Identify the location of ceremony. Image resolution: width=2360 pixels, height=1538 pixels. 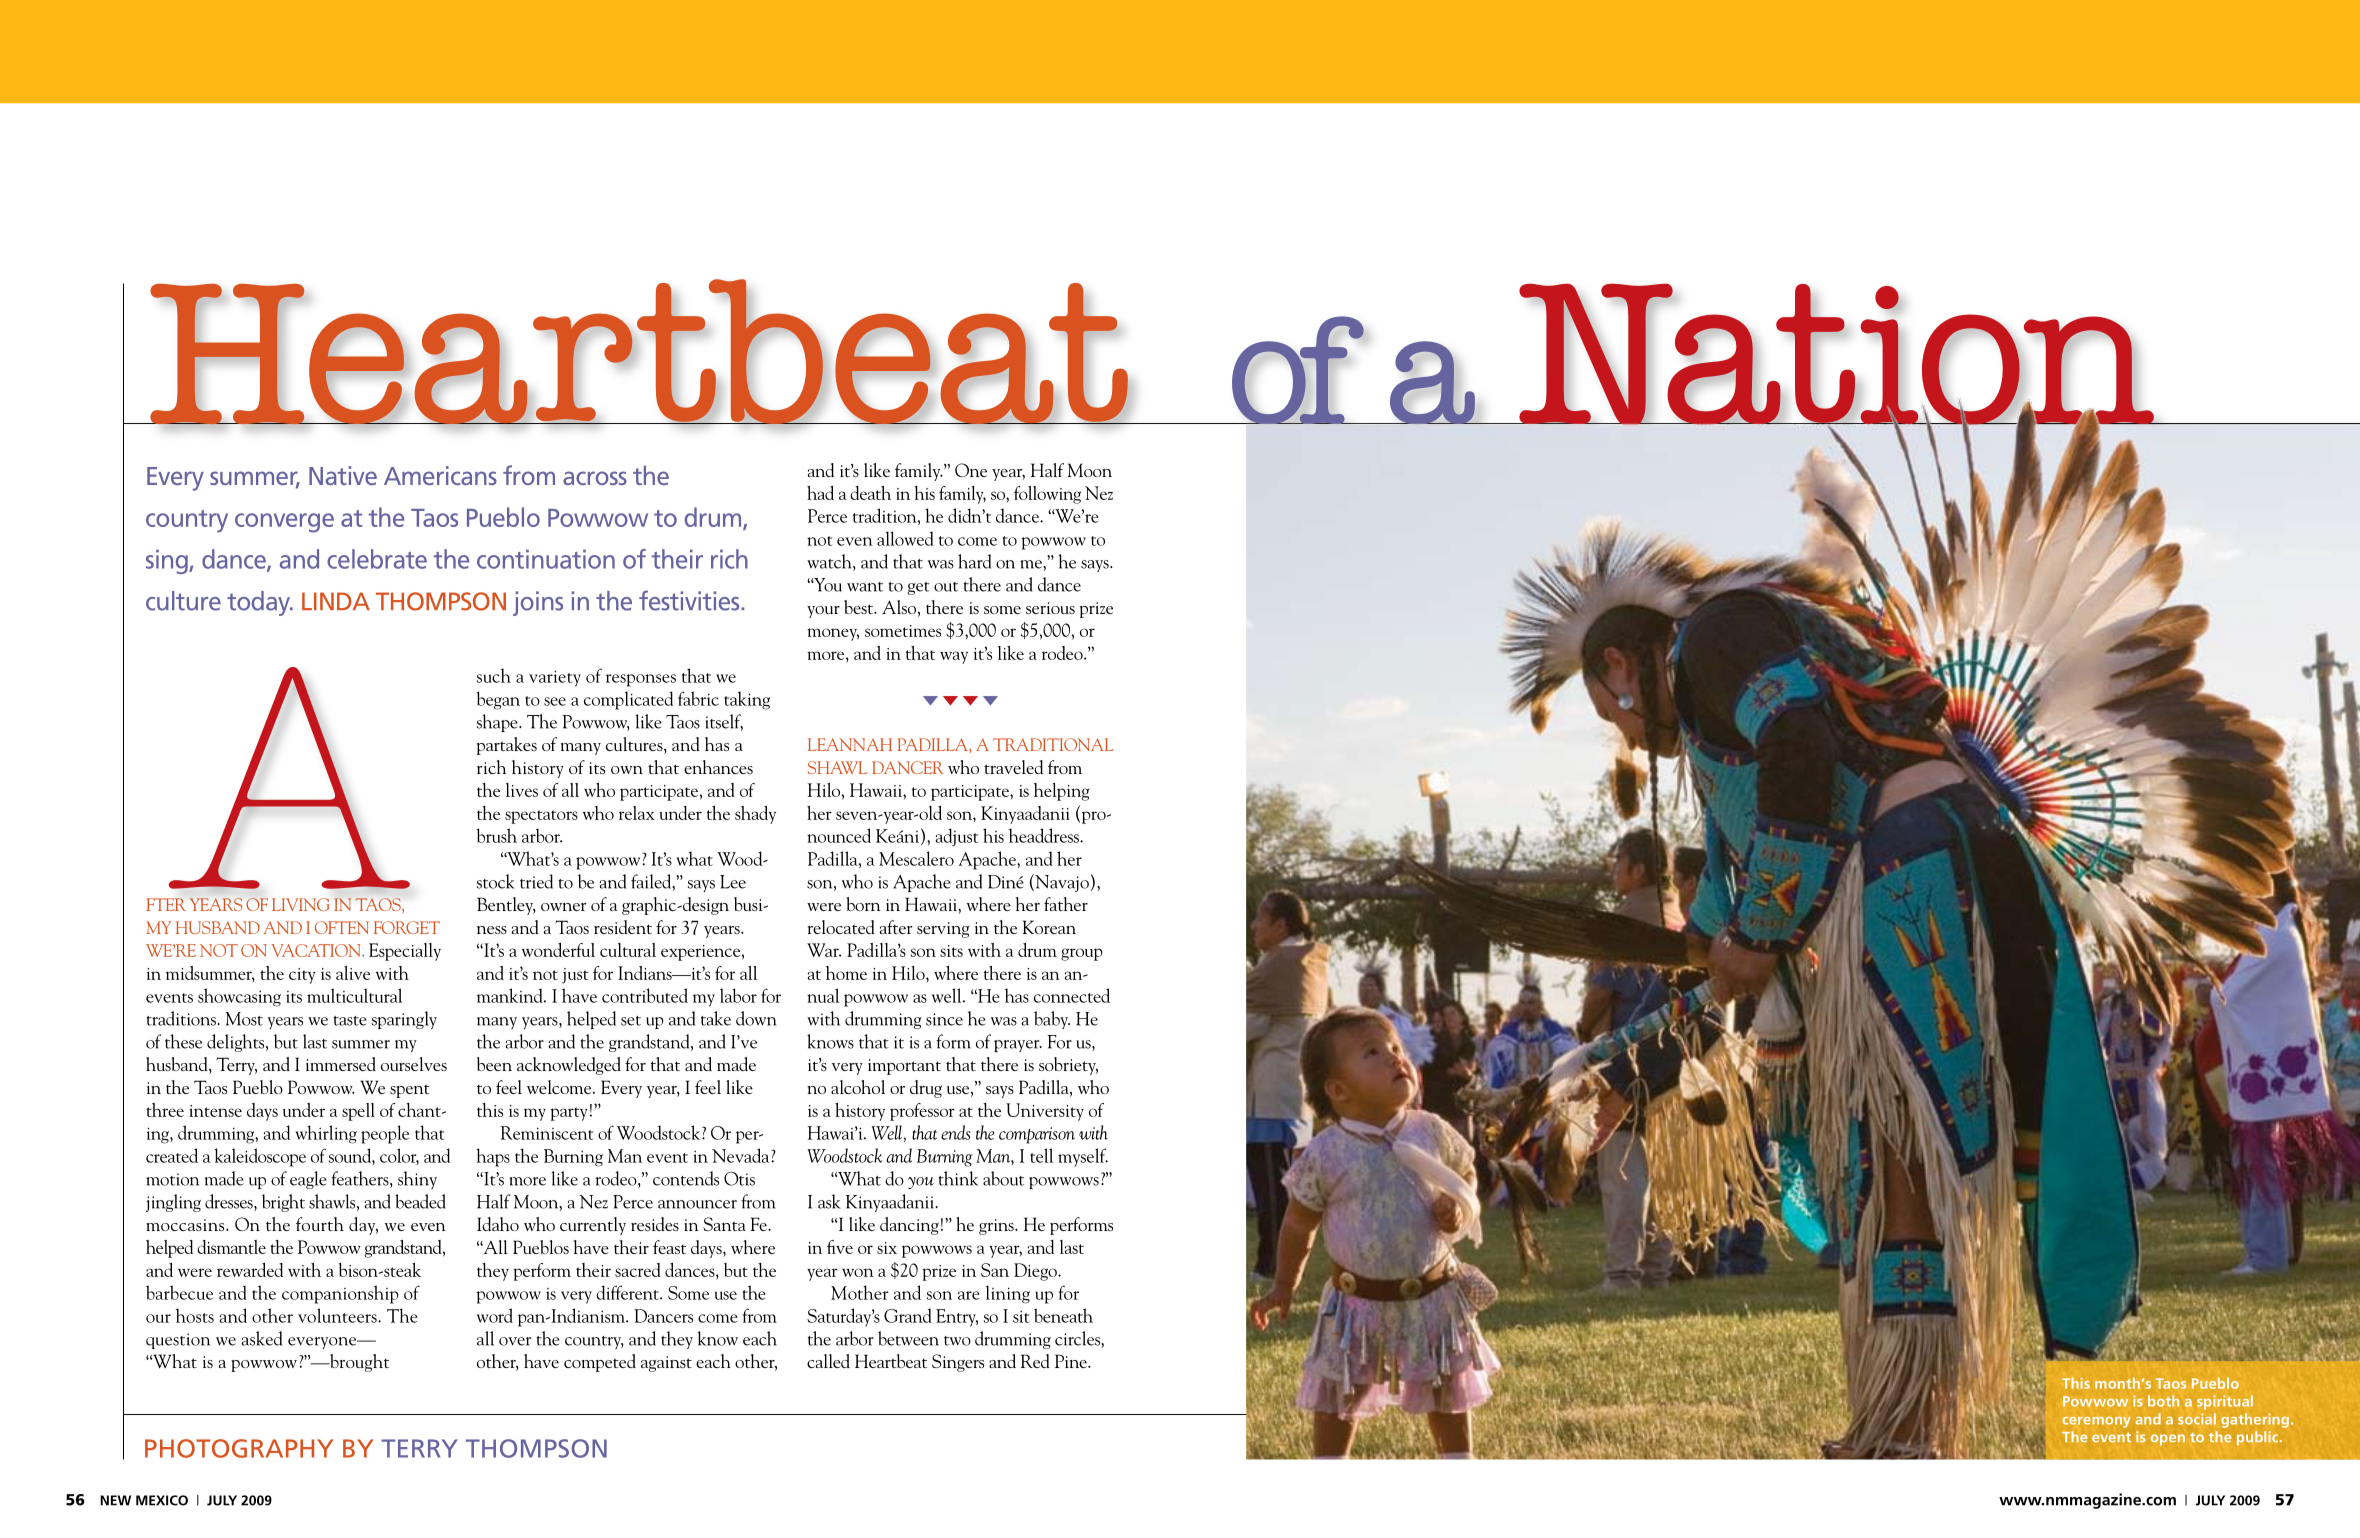
(2096, 1422).
